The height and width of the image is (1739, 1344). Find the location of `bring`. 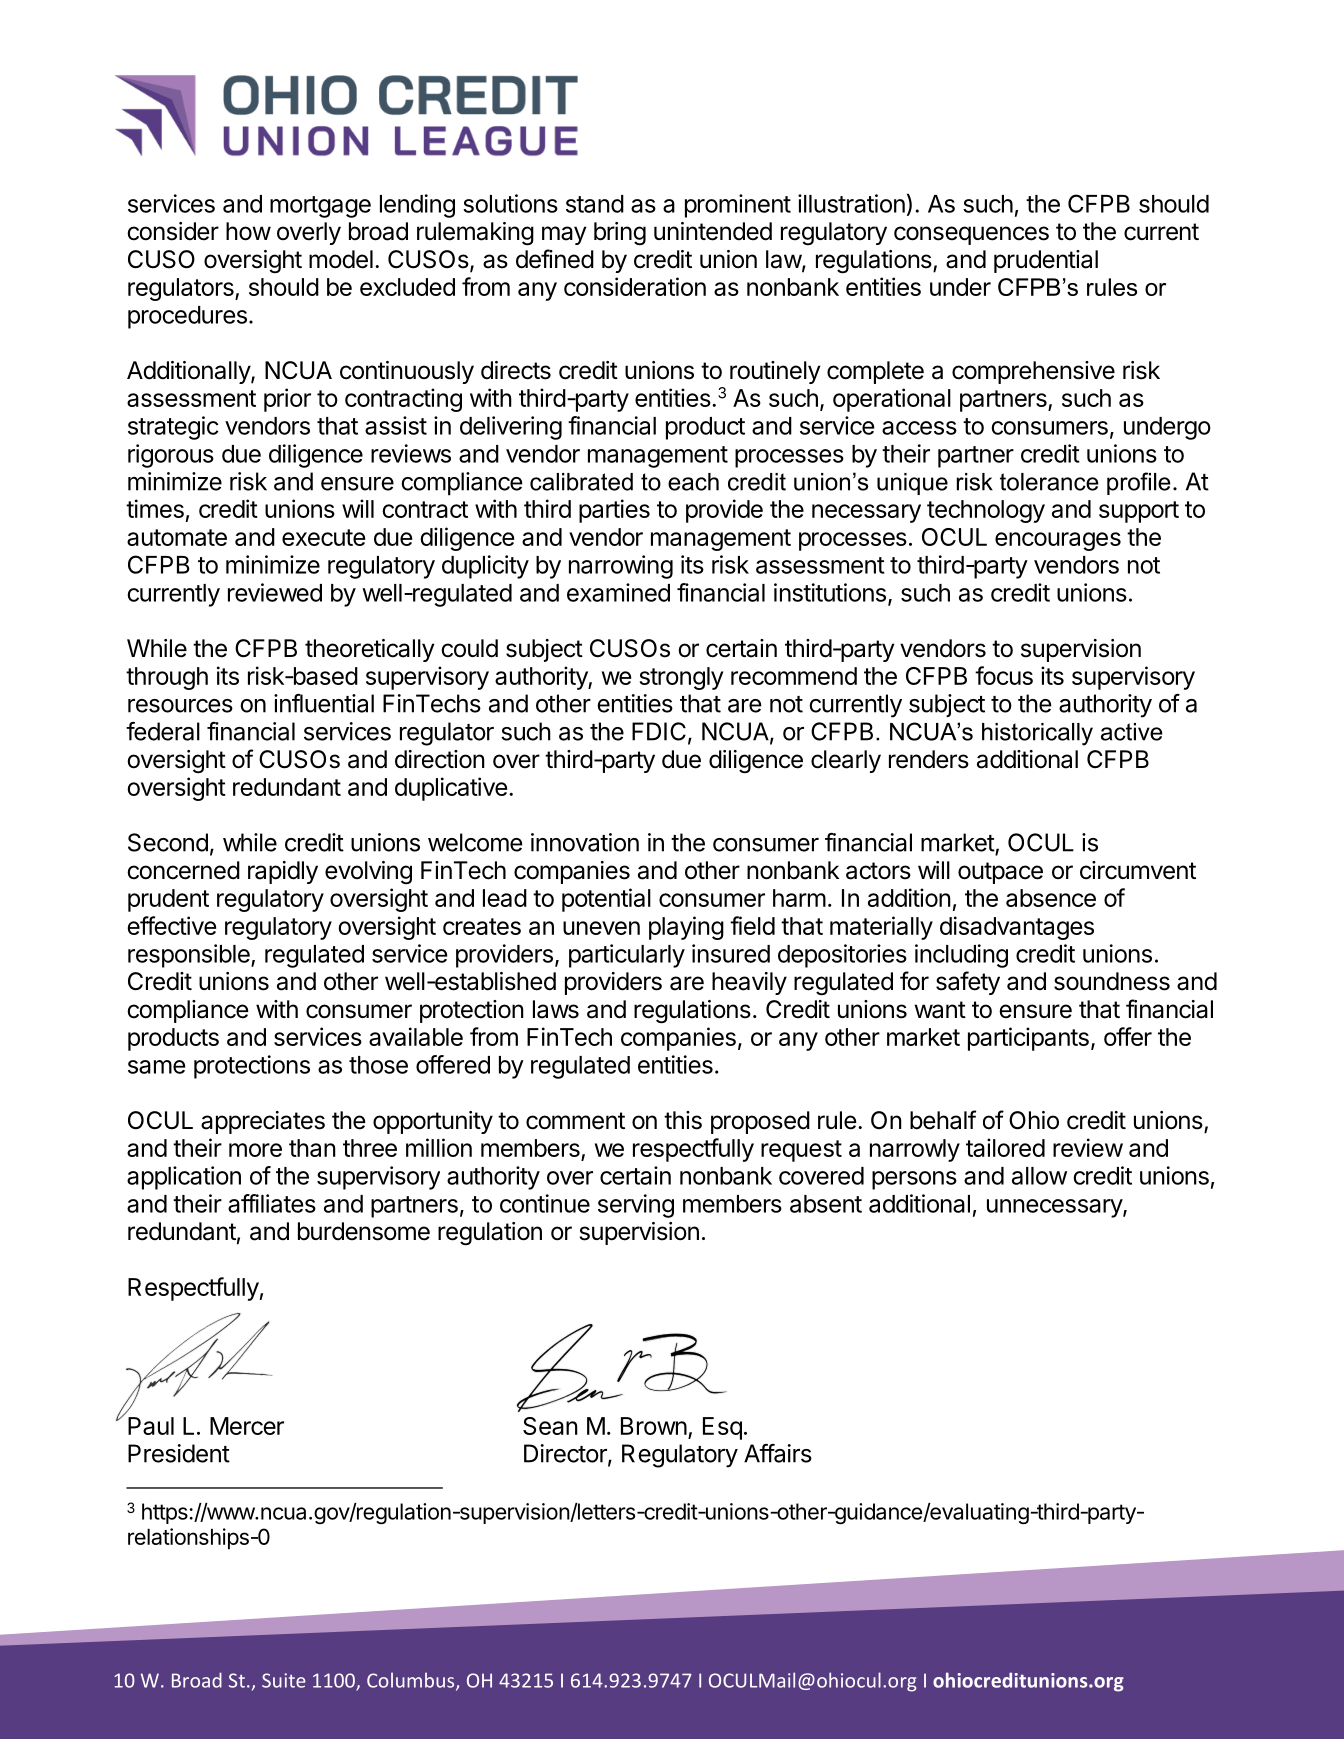

bring is located at coordinates (620, 234).
